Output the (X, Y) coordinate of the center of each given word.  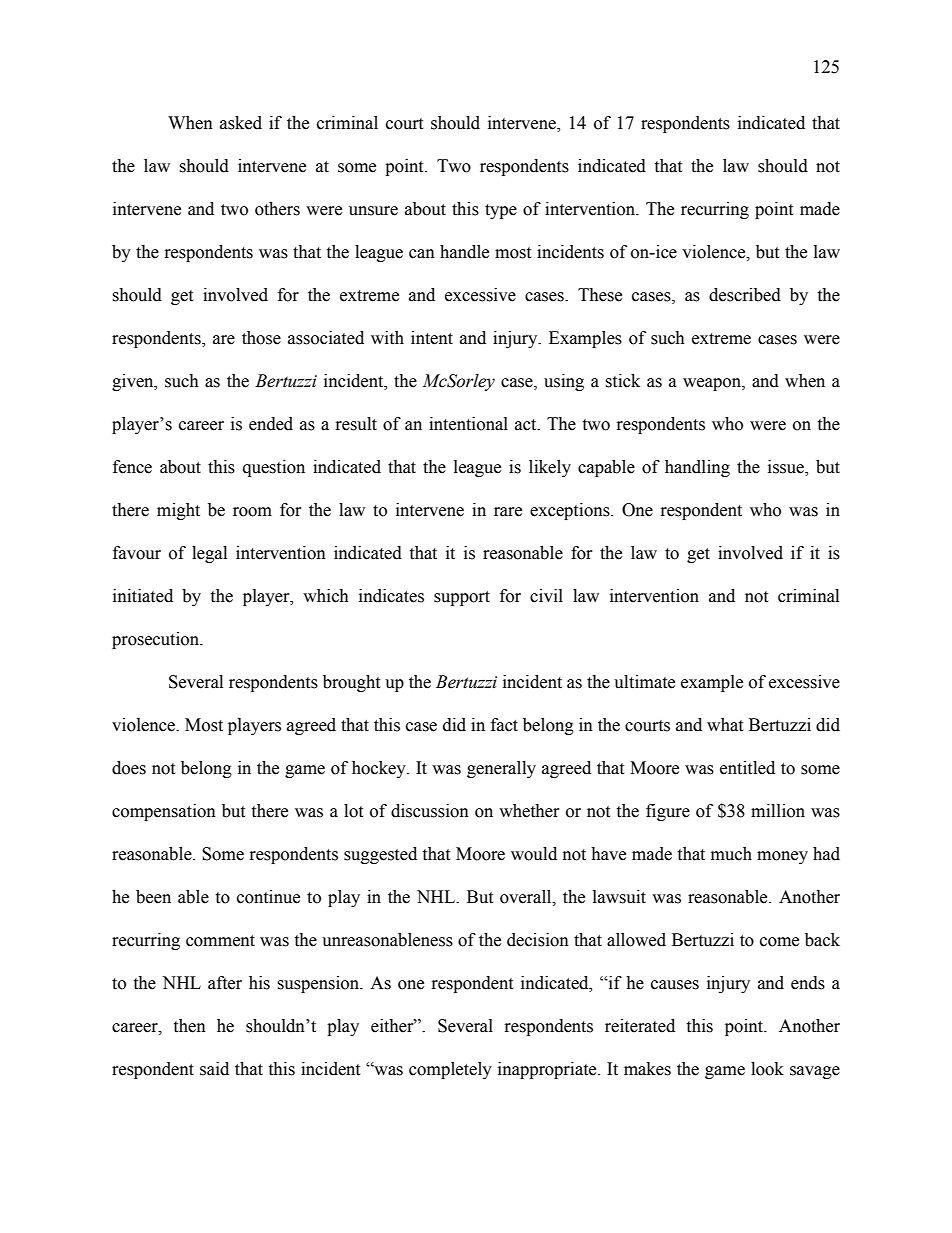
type (501, 211)
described (745, 295)
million (778, 811)
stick (622, 381)
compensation (164, 812)
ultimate (644, 682)
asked (241, 123)
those (261, 338)
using (564, 382)
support (462, 598)
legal (209, 554)
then (189, 1026)
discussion (430, 811)
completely (450, 1070)
